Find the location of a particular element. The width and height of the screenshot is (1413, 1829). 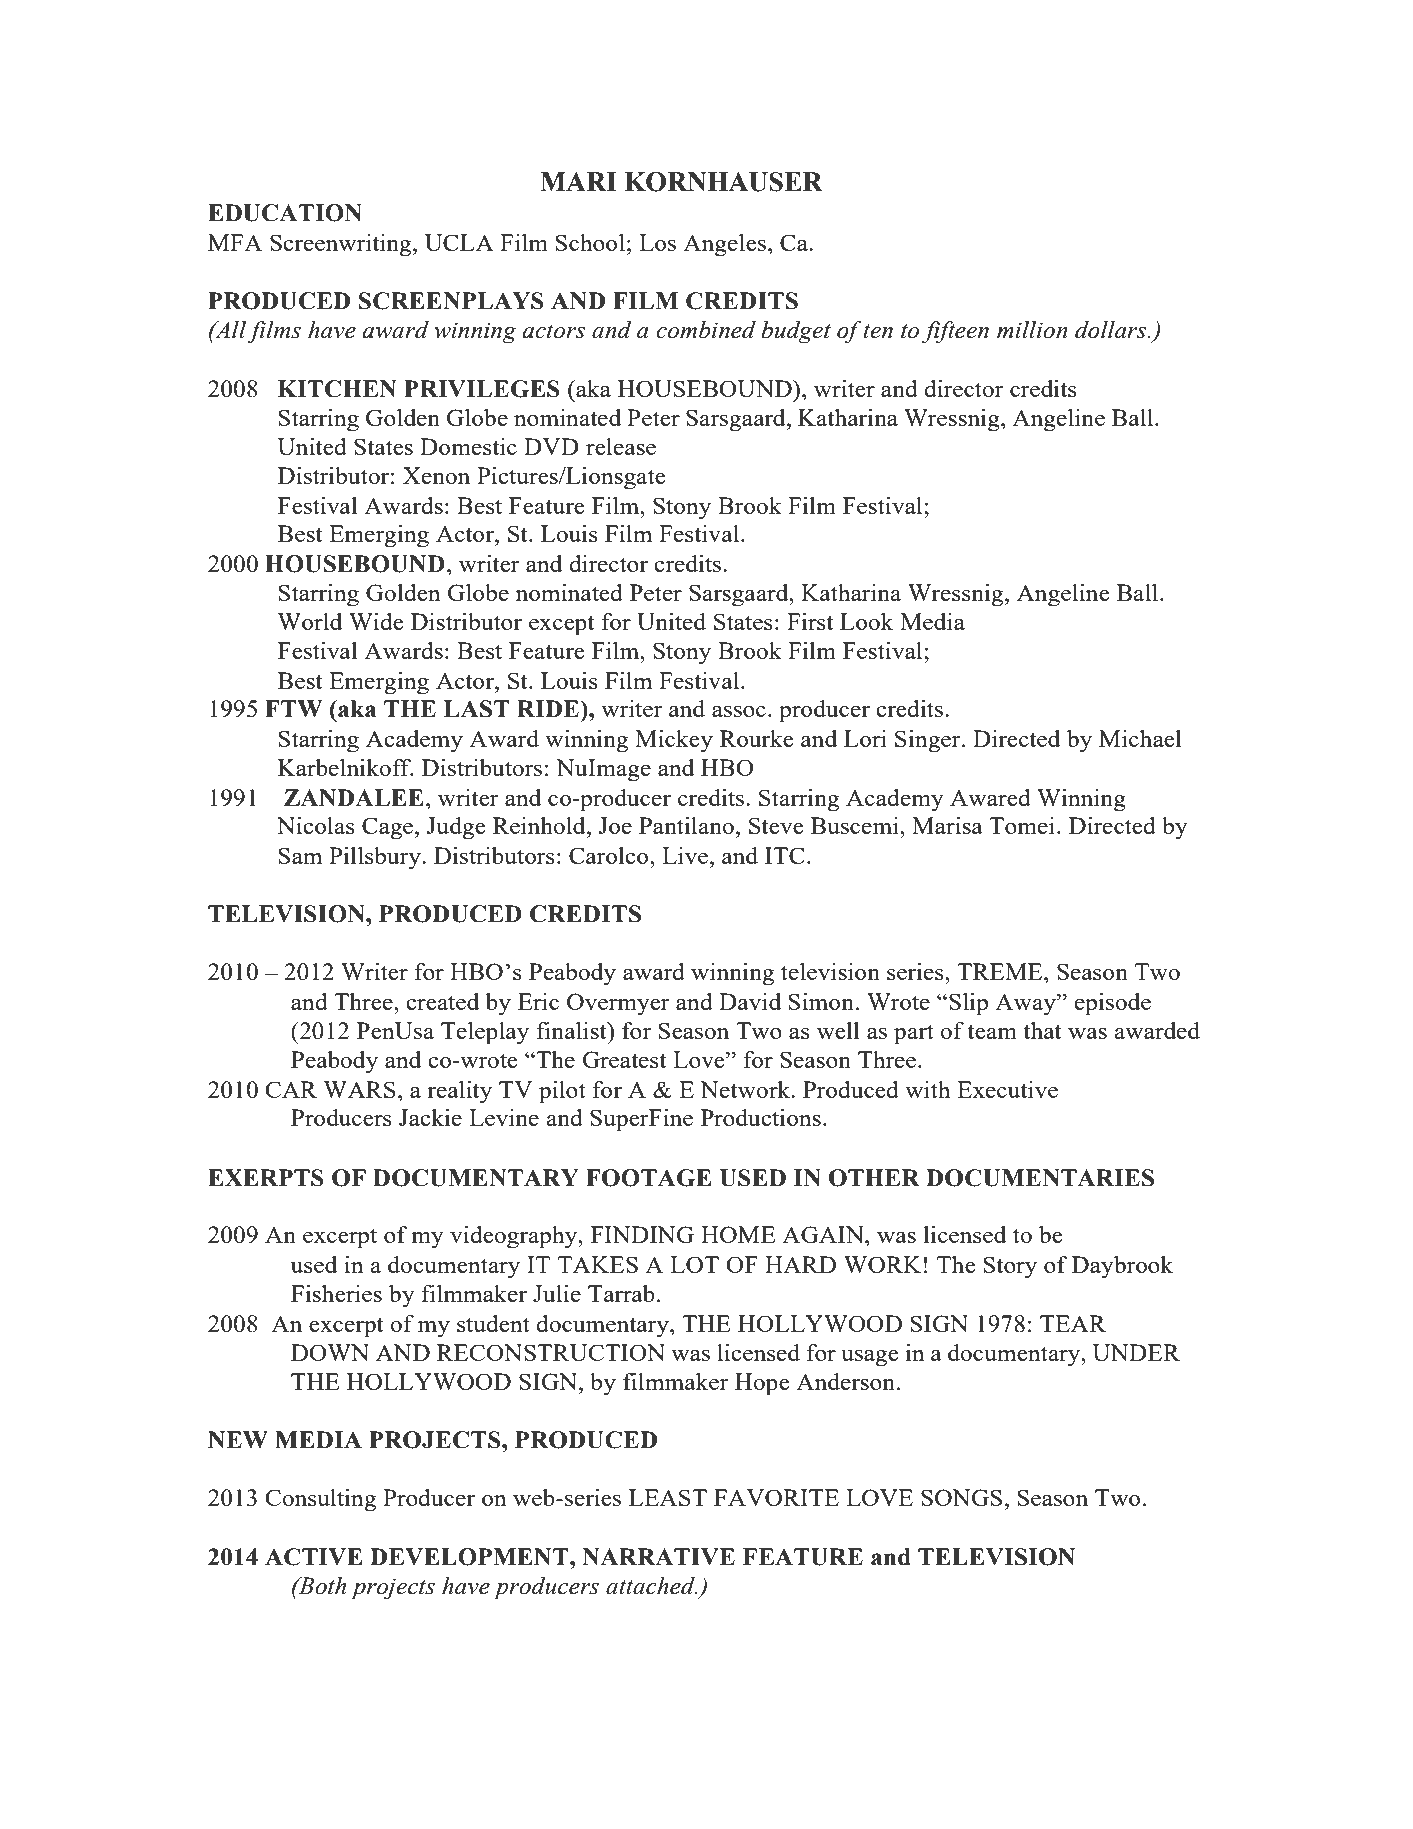

FTW is located at coordinates (293, 709).
